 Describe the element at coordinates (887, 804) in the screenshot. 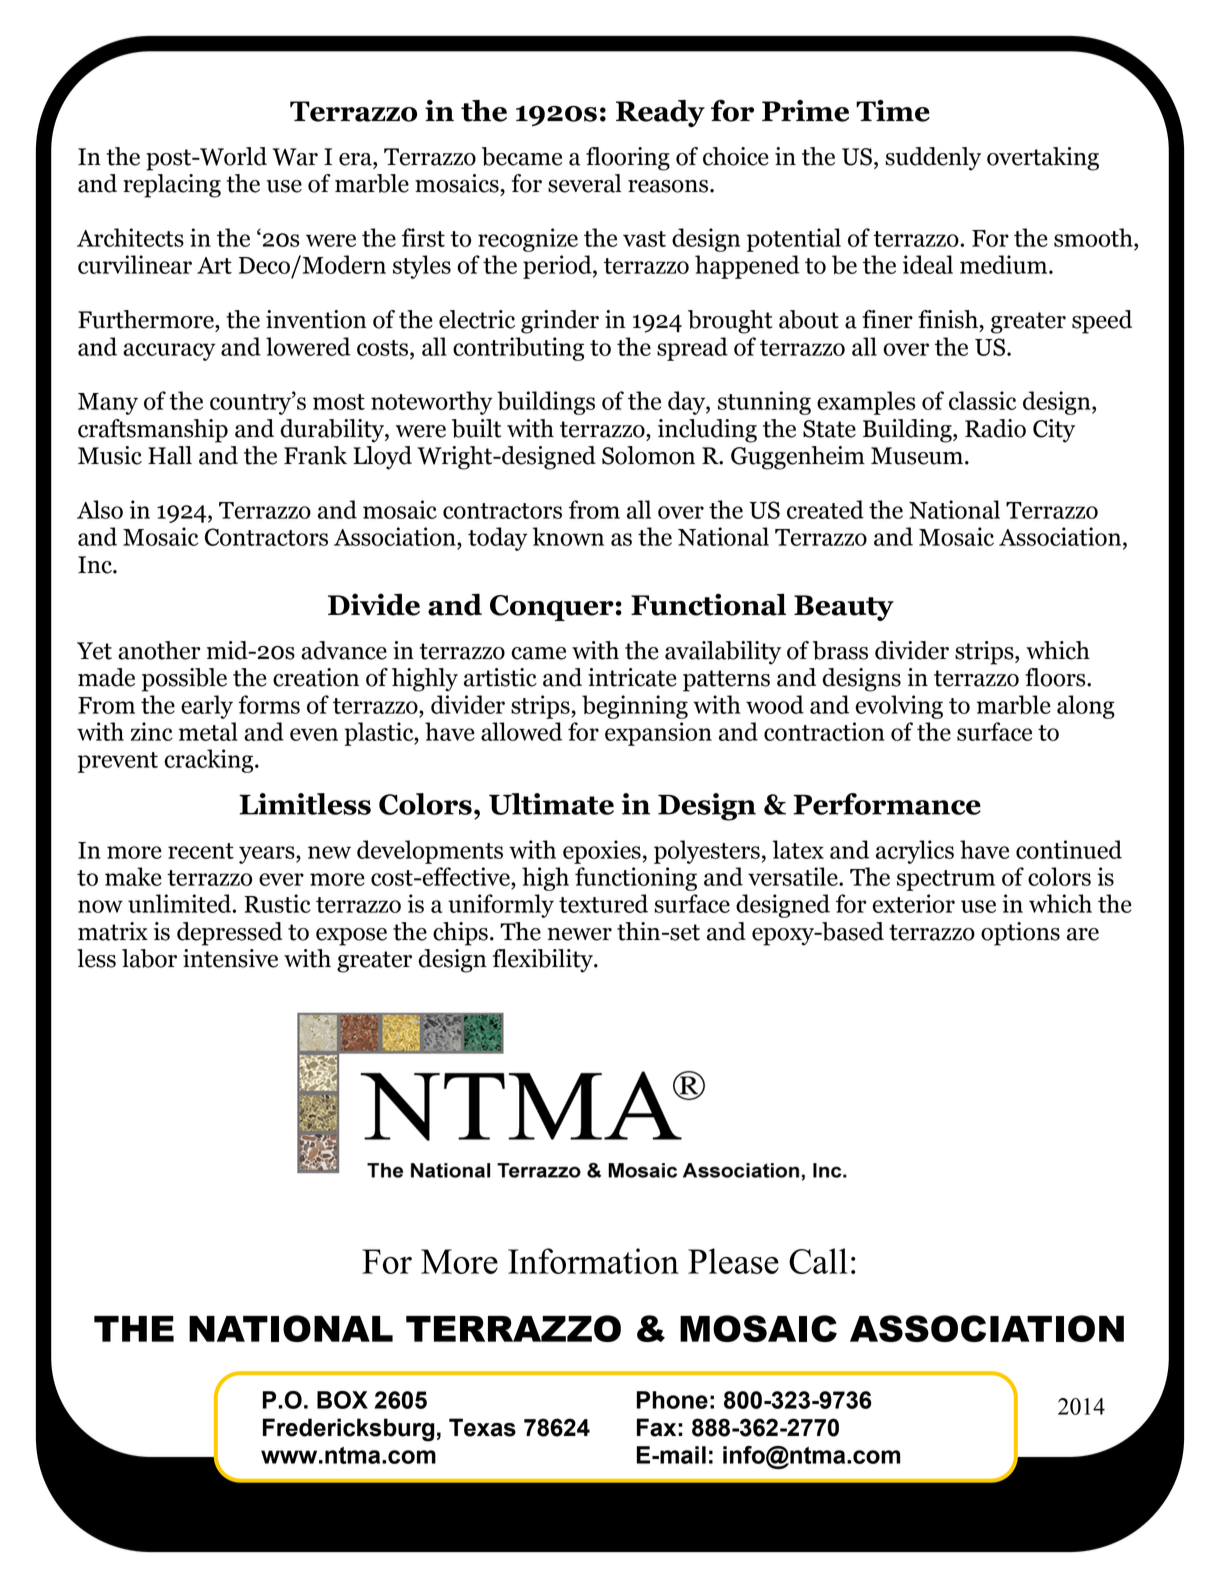

I see `Performance` at that location.
